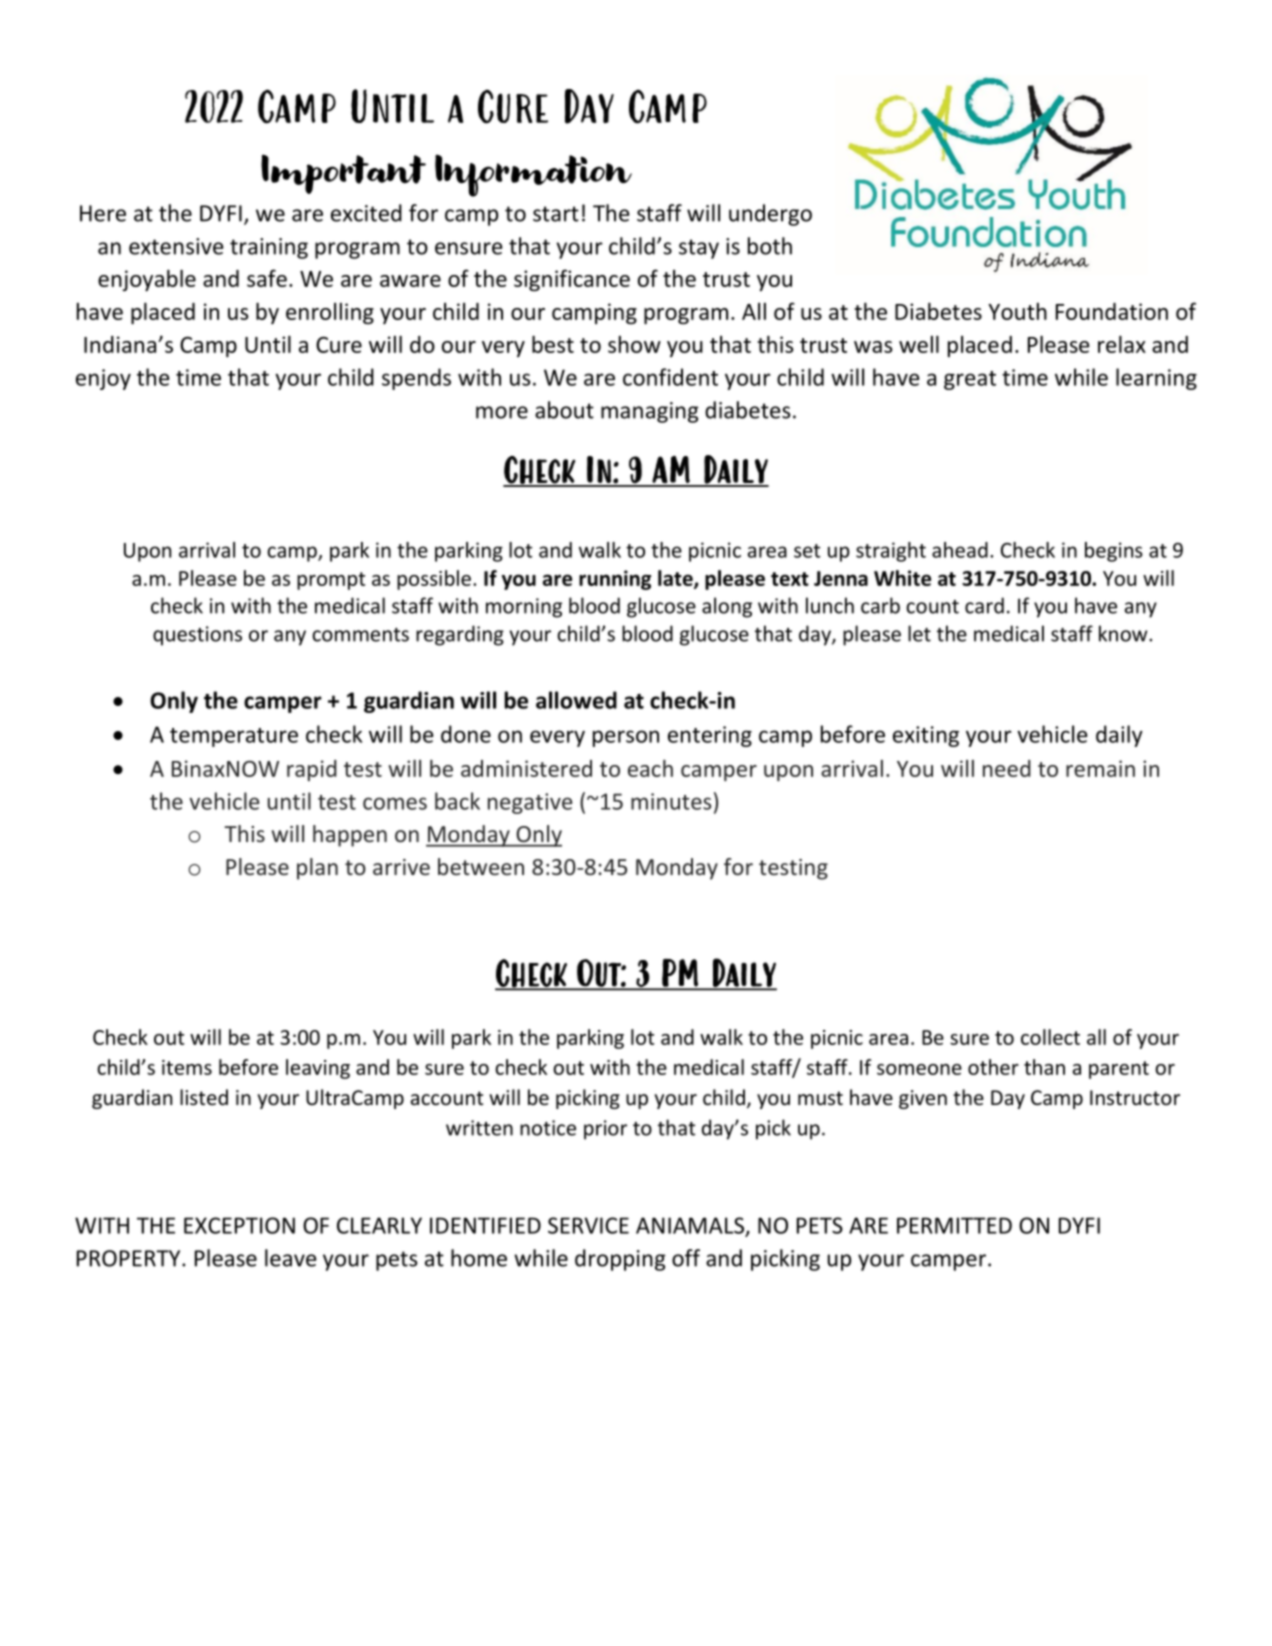 This screenshot has width=1272, height=1646. Describe the element at coordinates (239, 1225) in the screenshot. I see `EXCEPTION` at that location.
